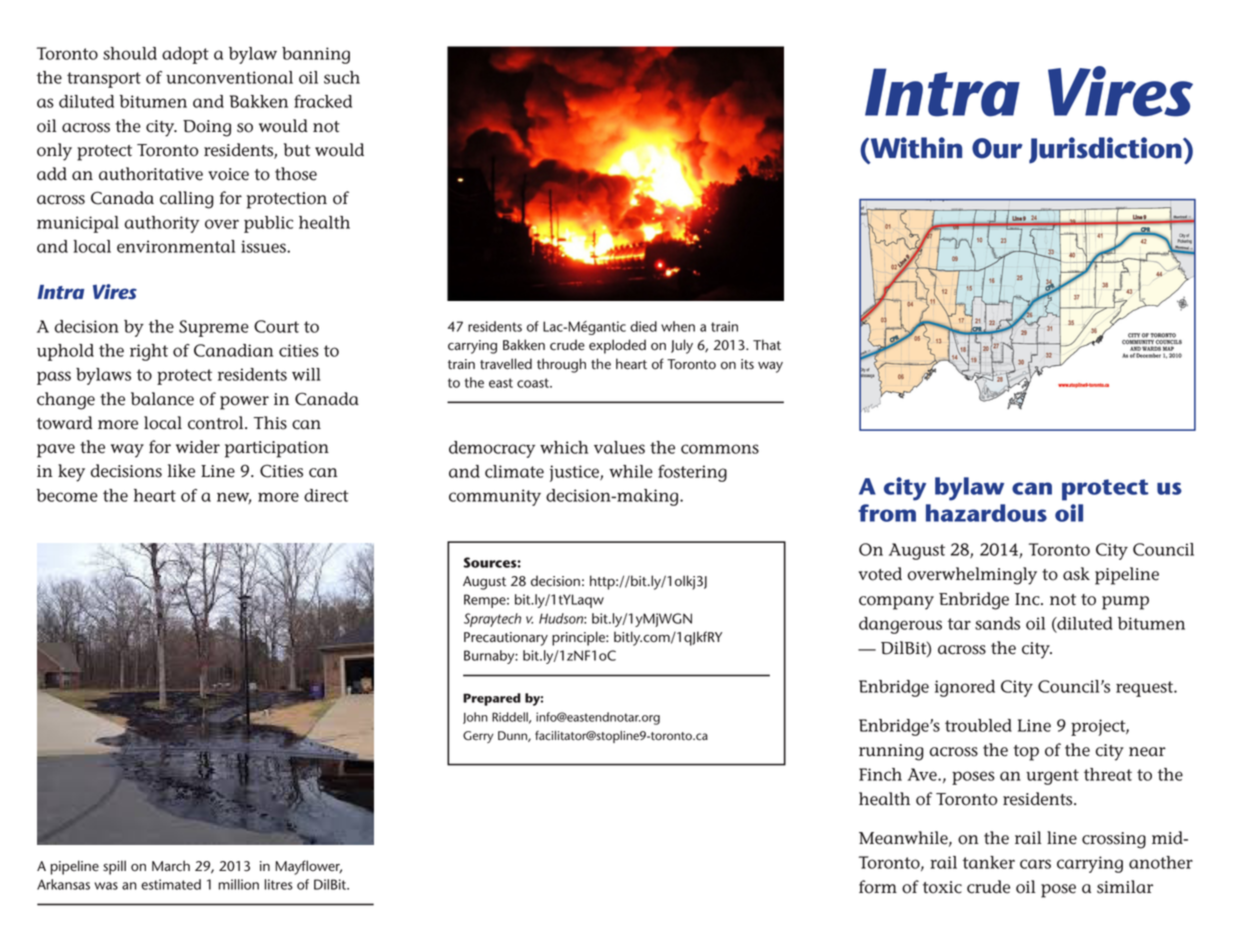 The height and width of the screenshot is (952, 1233). I want to click on like, so click(181, 471).
